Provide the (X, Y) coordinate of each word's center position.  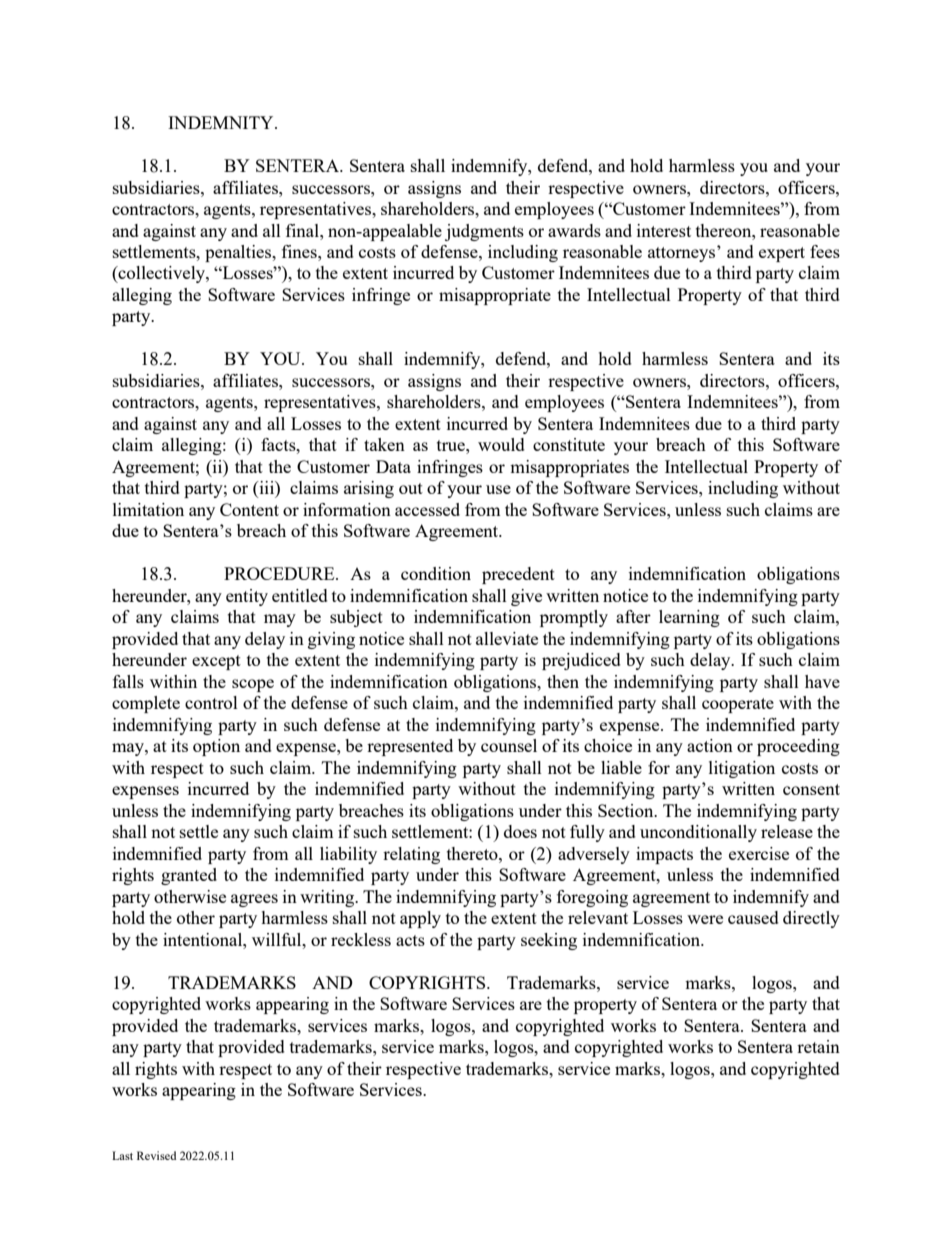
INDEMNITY (222, 122)
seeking (549, 941)
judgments (484, 232)
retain (818, 1046)
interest (664, 230)
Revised (156, 1155)
